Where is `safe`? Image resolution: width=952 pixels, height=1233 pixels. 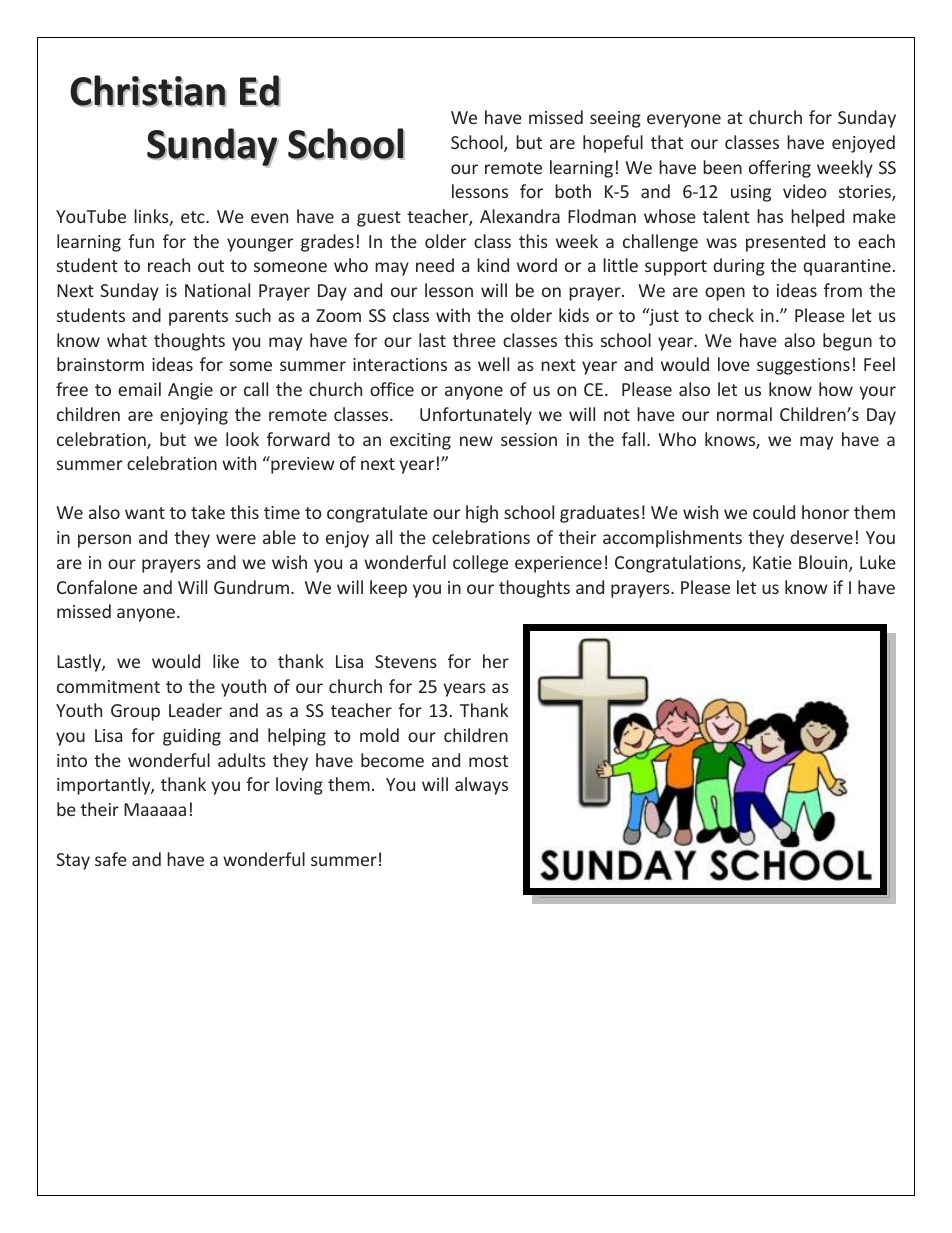
safe is located at coordinates (111, 859).
